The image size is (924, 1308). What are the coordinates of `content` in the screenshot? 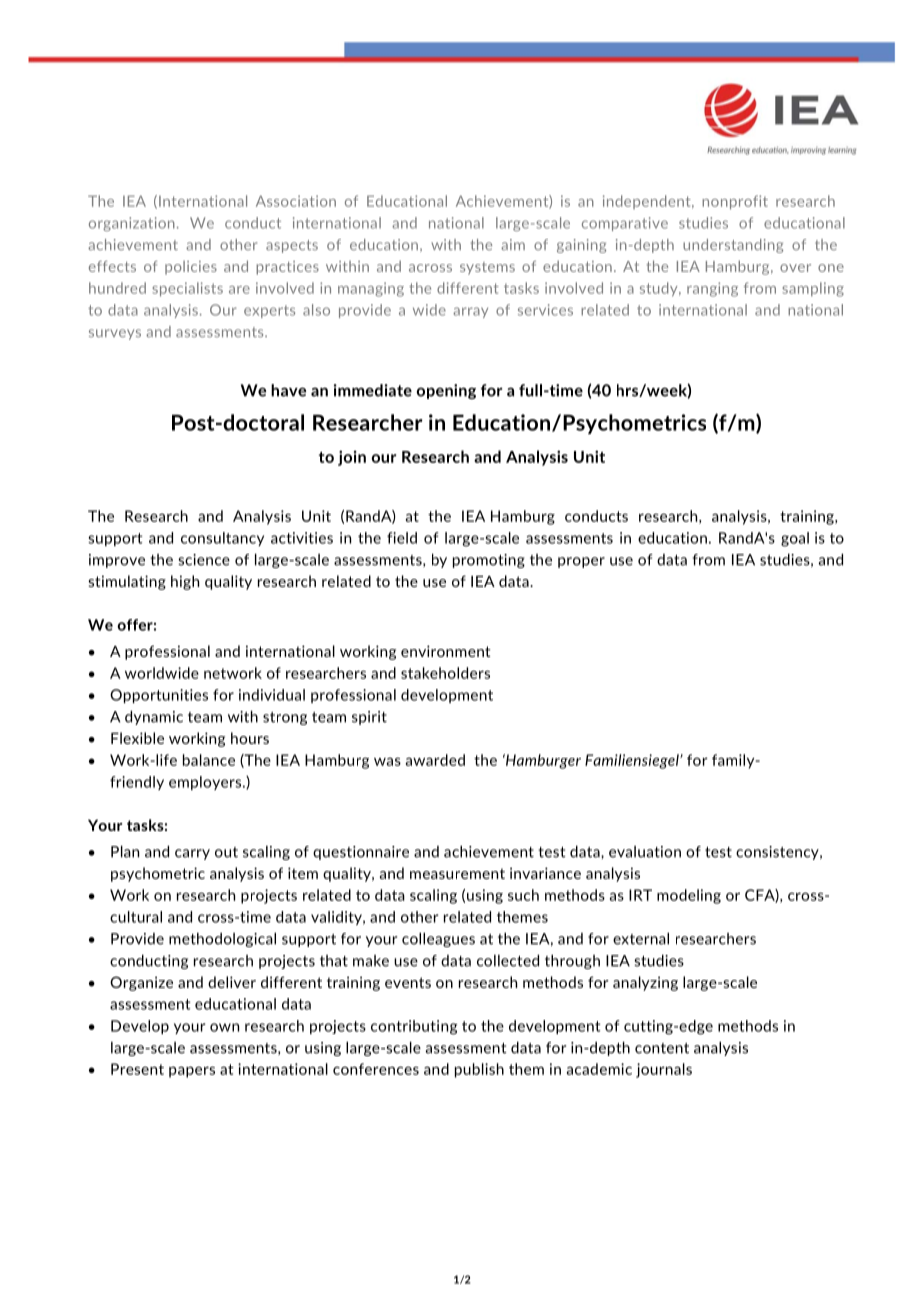 It's located at (662, 1048).
